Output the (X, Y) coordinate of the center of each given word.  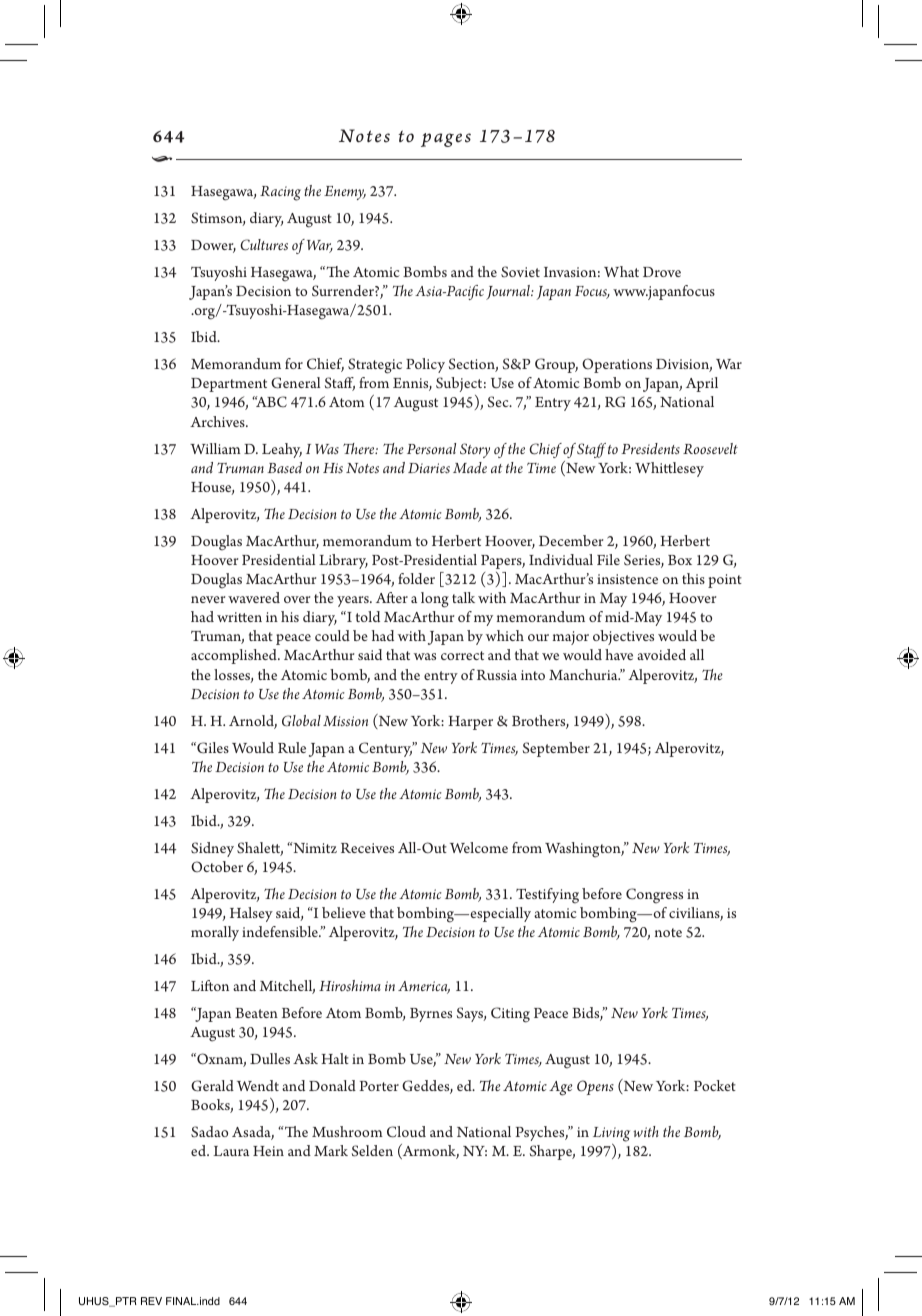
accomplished (235, 656)
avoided (661, 654)
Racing (280, 193)
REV (151, 1301)
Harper (470, 723)
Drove (662, 272)
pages (446, 140)
